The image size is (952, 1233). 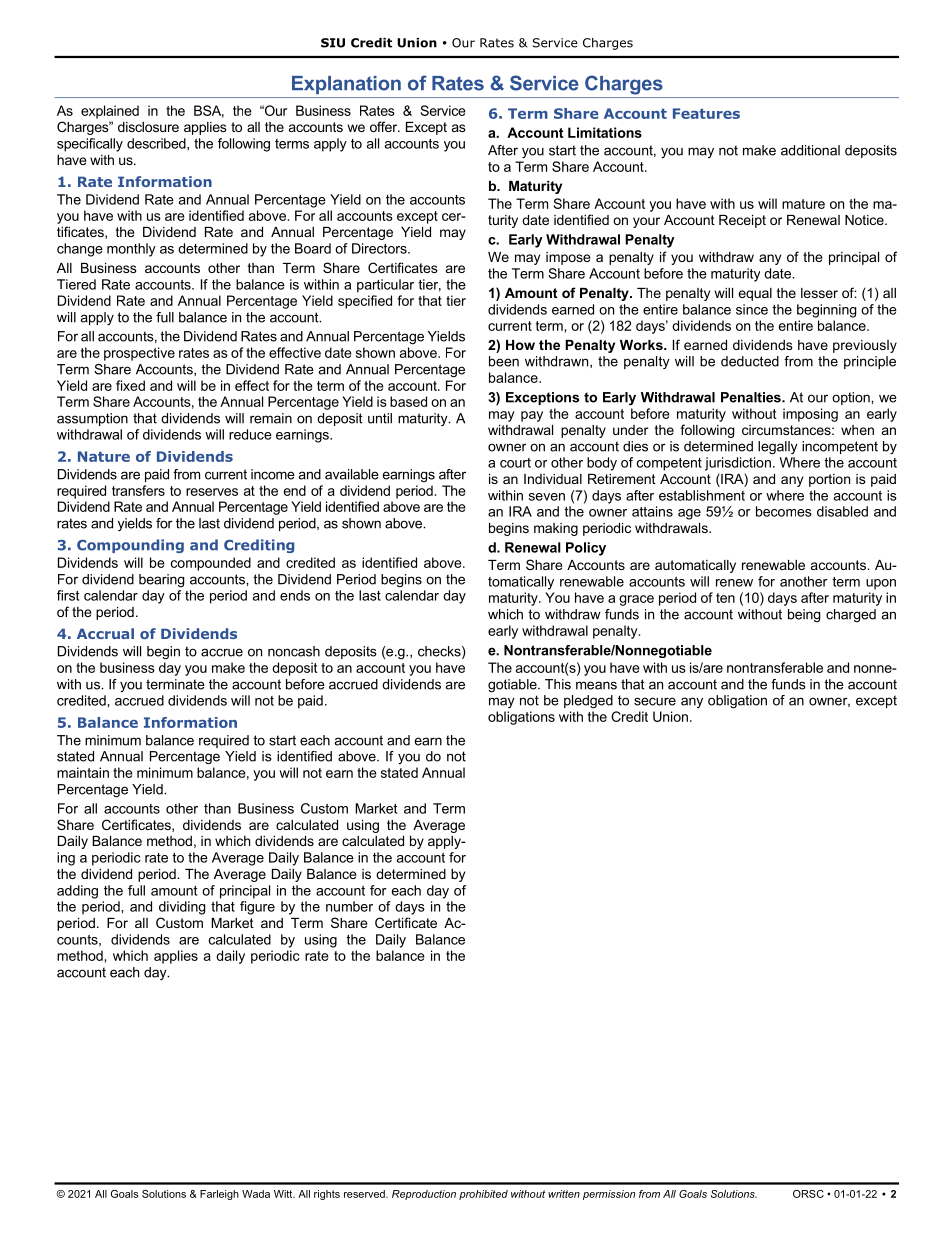 I want to click on transfers, so click(x=138, y=490).
